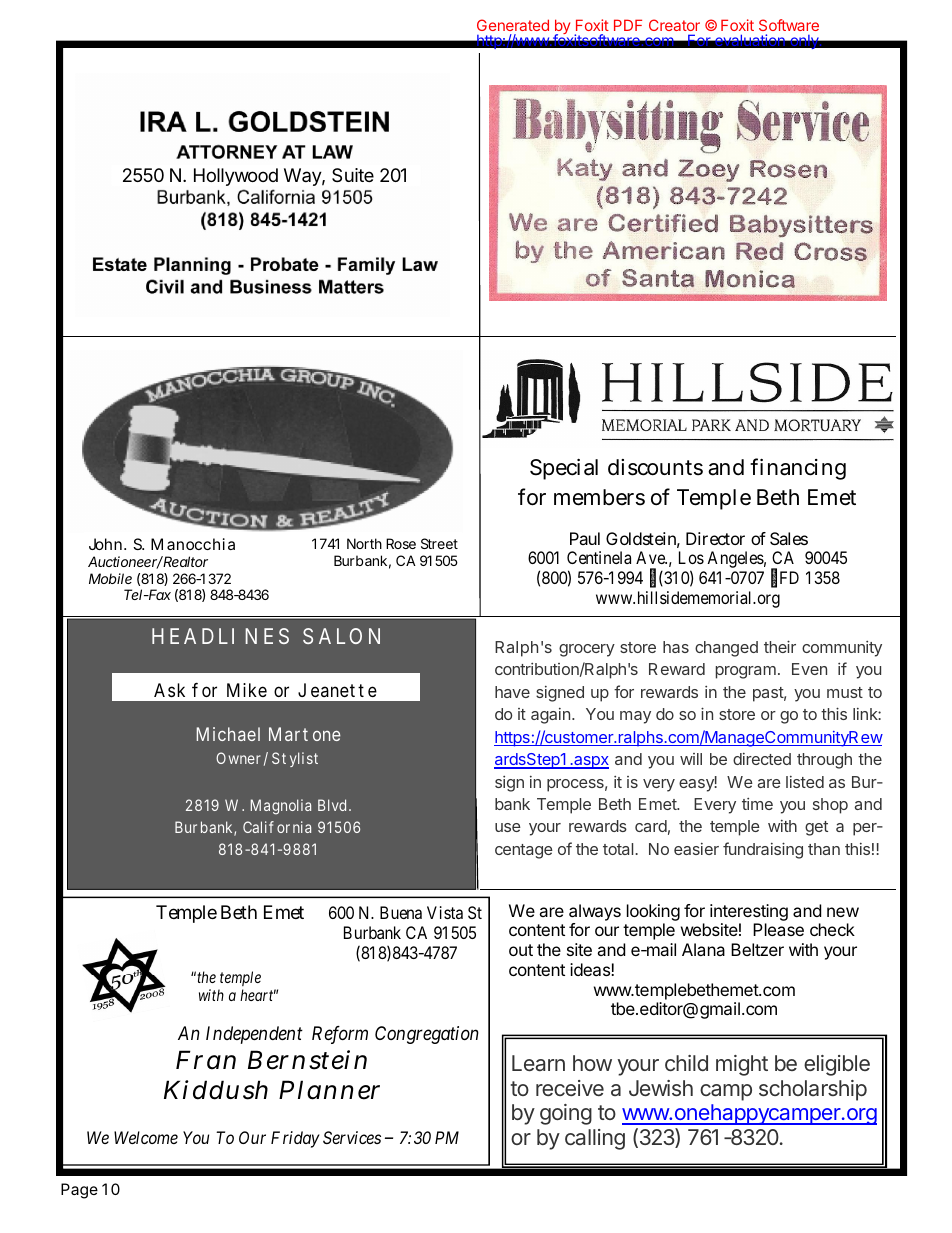  I want to click on Generated, so click(513, 25).
